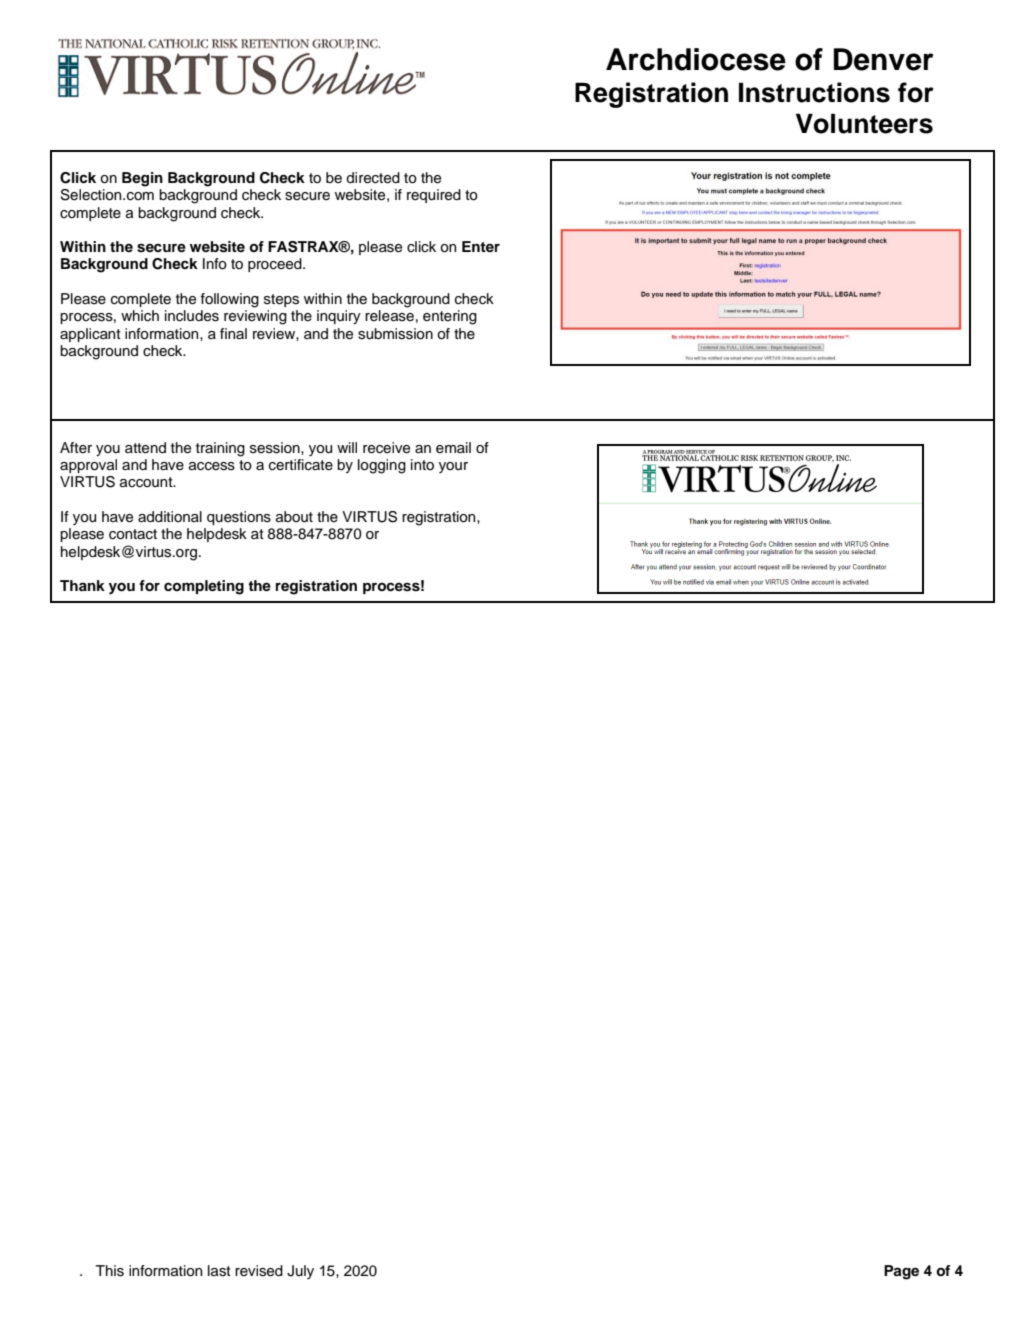  What do you see at coordinates (142, 179) in the screenshot?
I see `Begin` at bounding box center [142, 179].
